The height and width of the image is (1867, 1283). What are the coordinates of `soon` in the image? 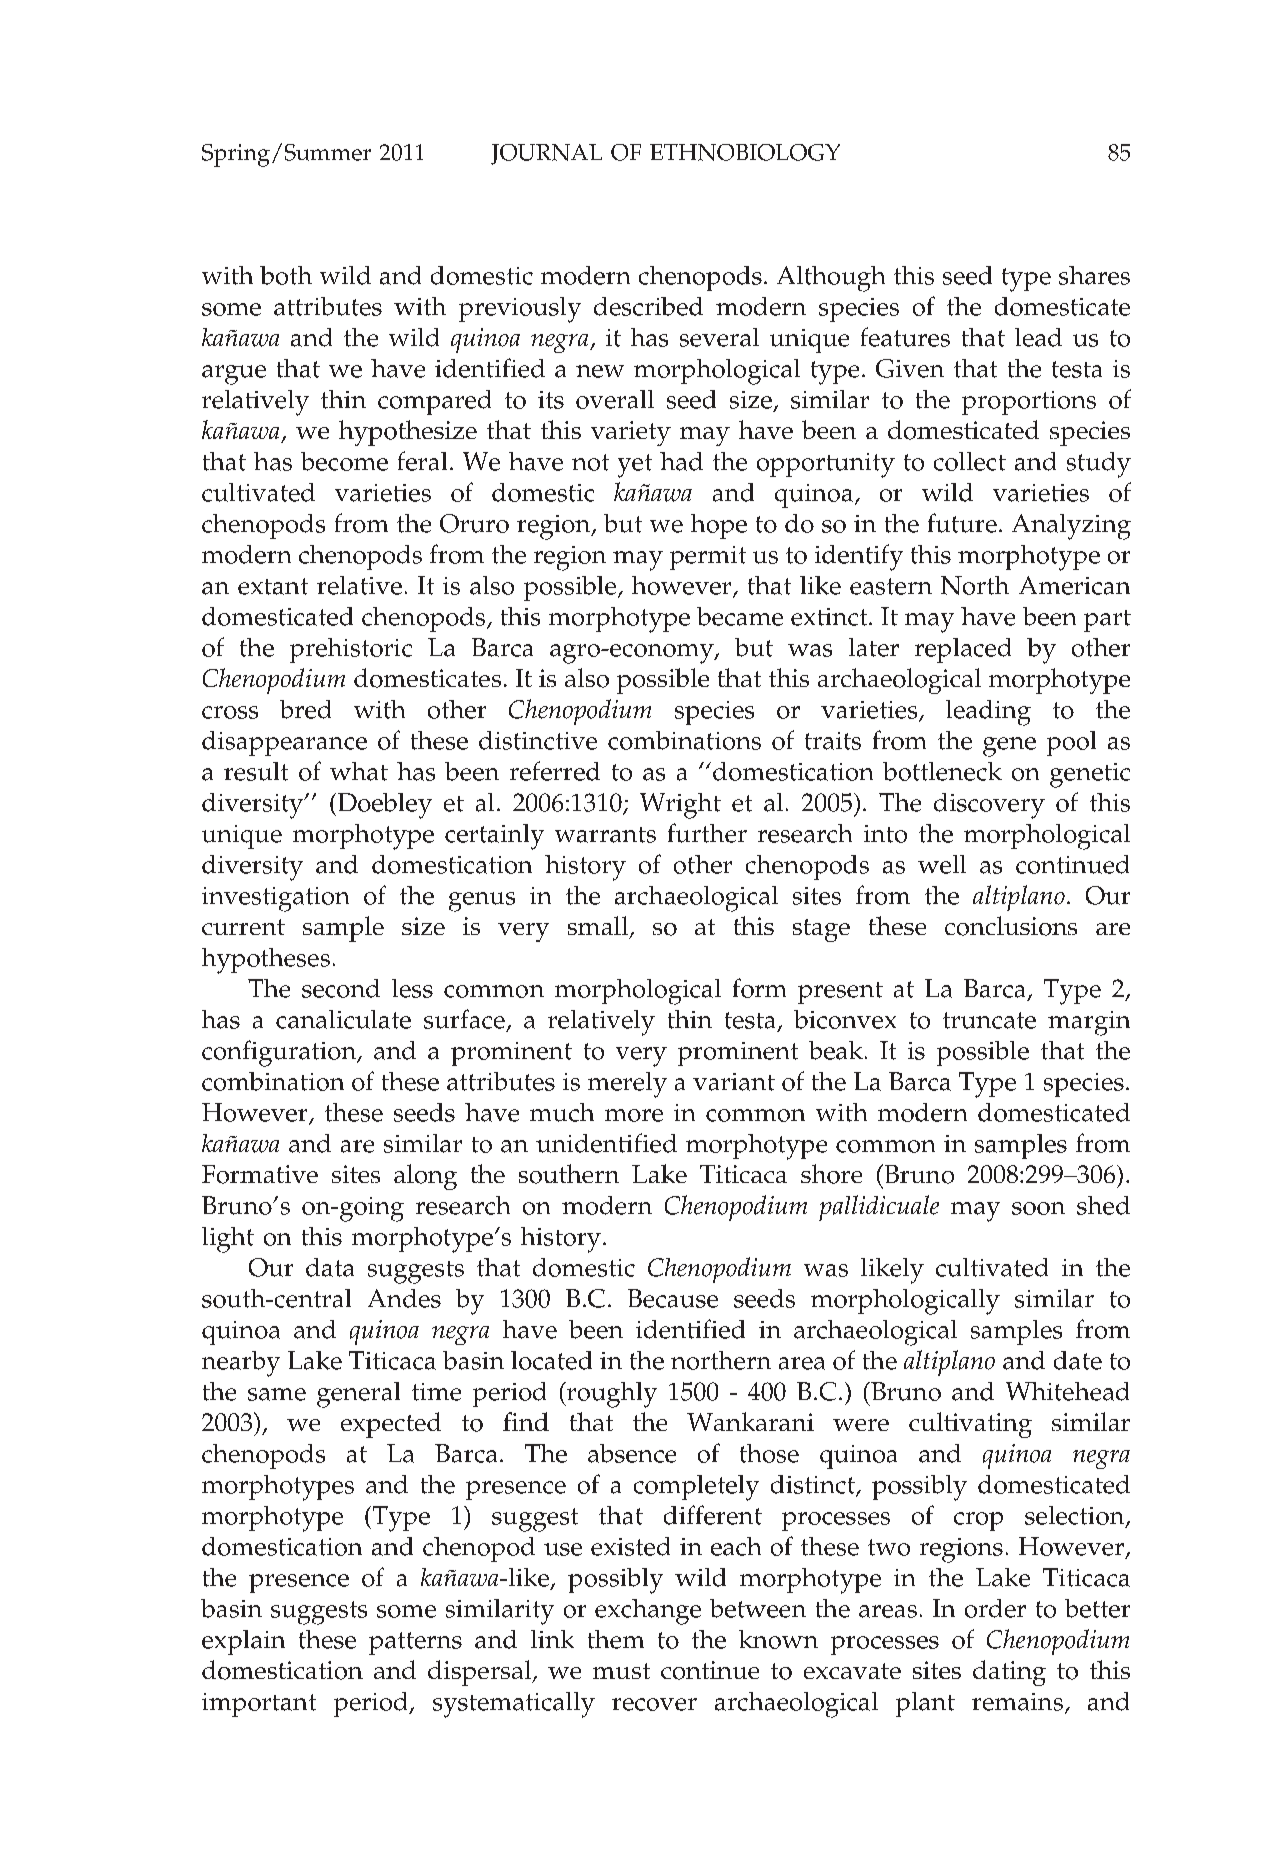 It's located at (1038, 1208).
